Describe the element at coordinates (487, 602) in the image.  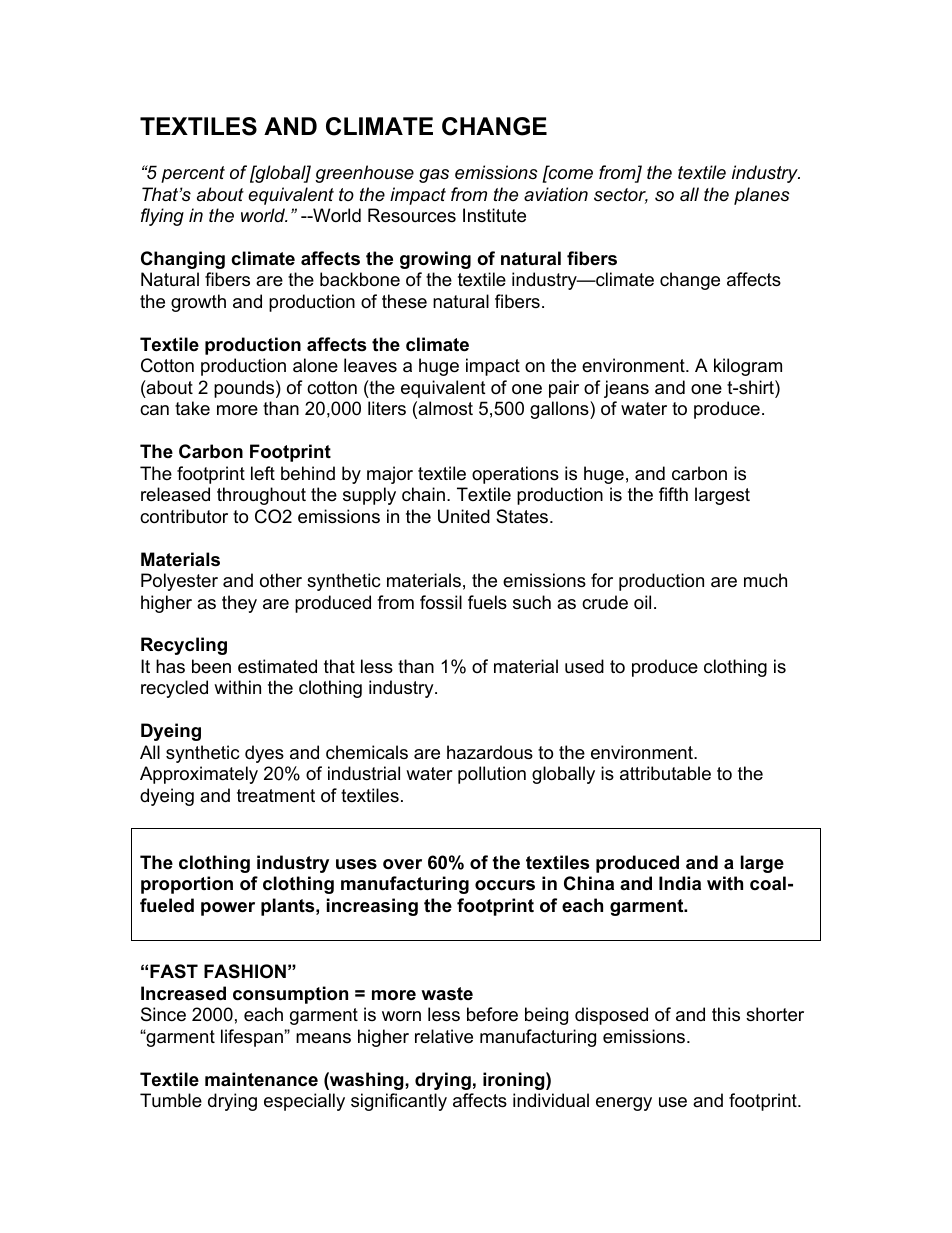
I see `fuels` at that location.
